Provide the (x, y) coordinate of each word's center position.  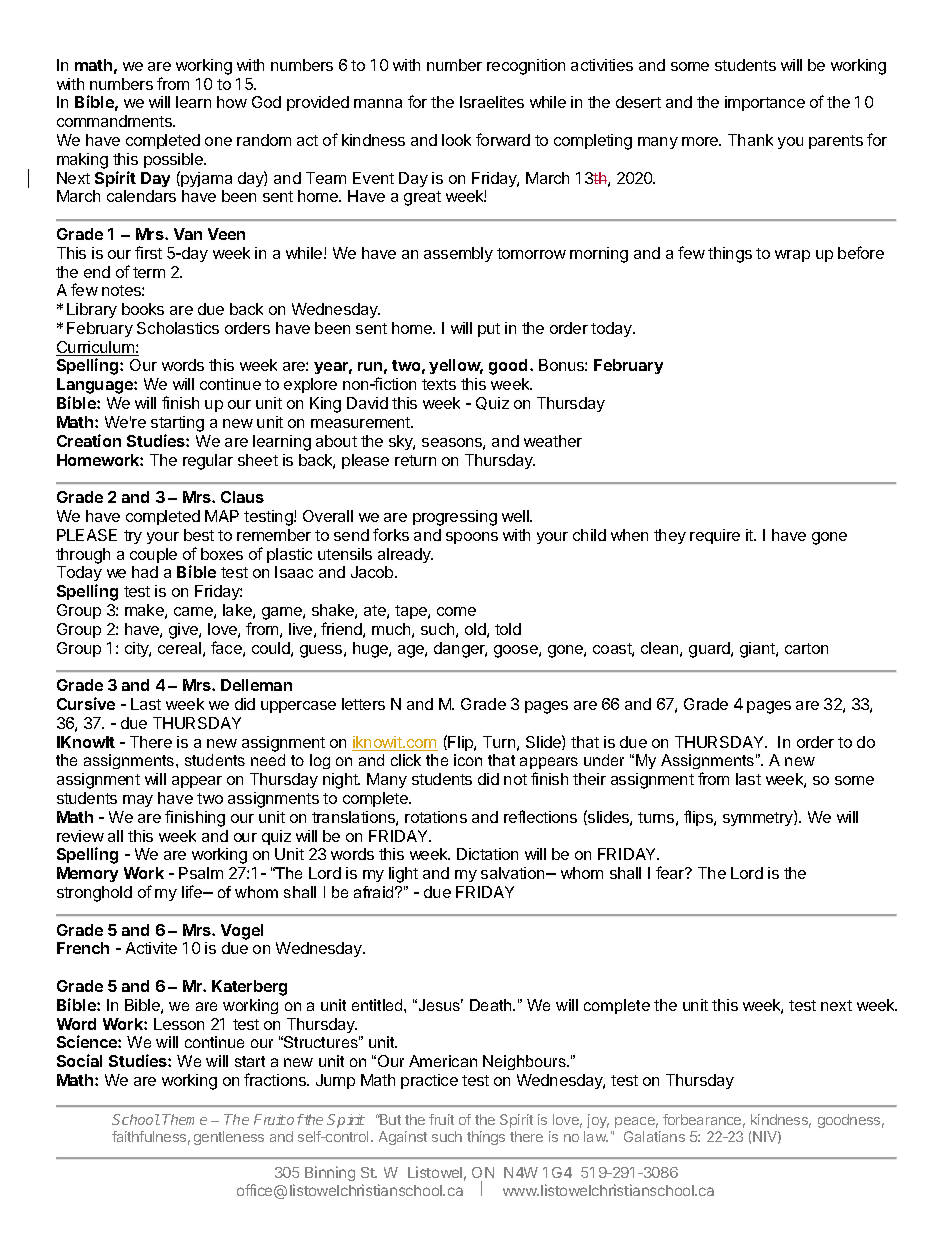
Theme (184, 1119)
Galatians (654, 1136)
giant (758, 650)
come (456, 611)
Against (403, 1138)
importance (765, 103)
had (145, 572)
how (232, 102)
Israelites (492, 102)
